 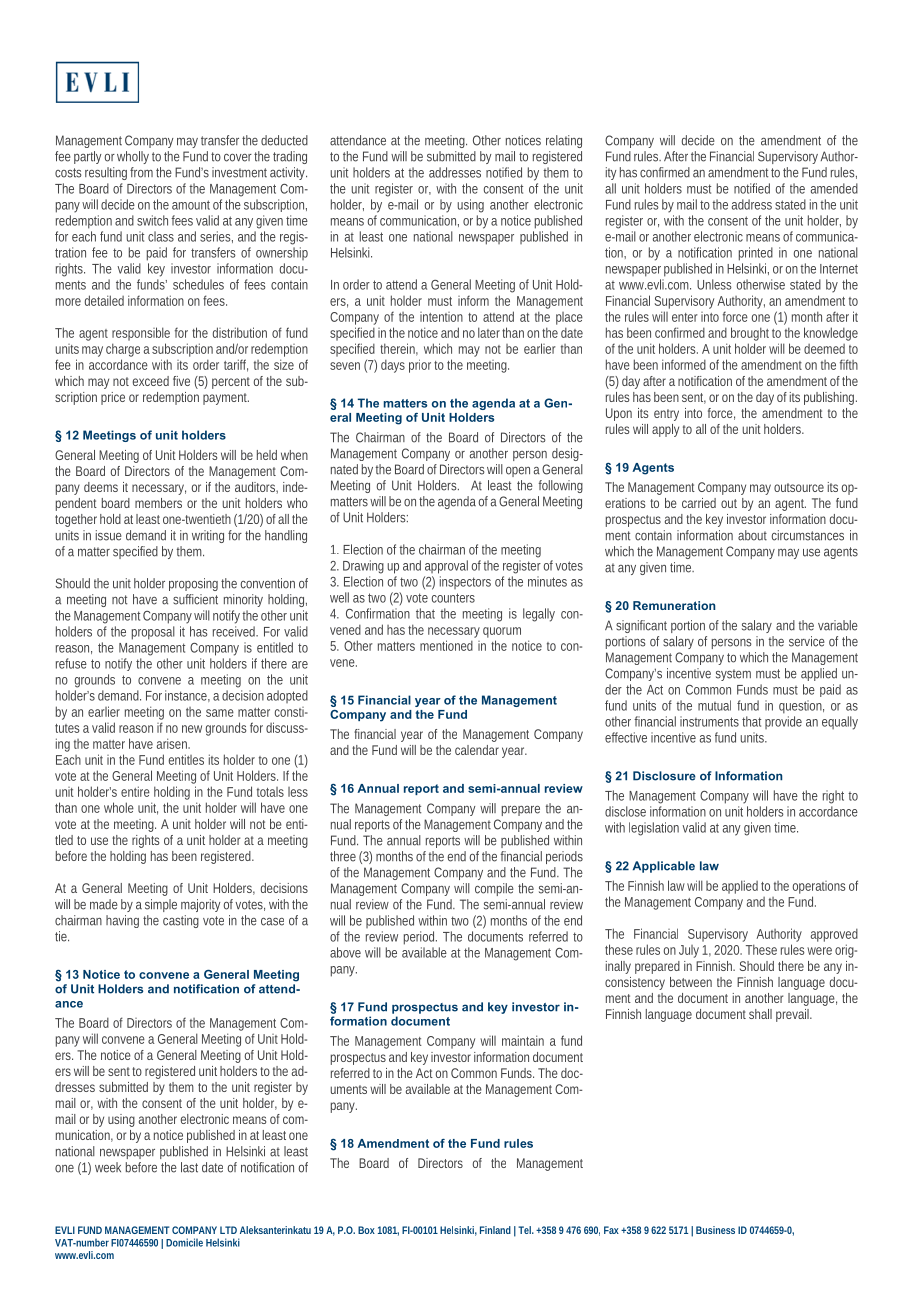 What do you see at coordinates (143, 172) in the image?
I see `from` at bounding box center [143, 172].
